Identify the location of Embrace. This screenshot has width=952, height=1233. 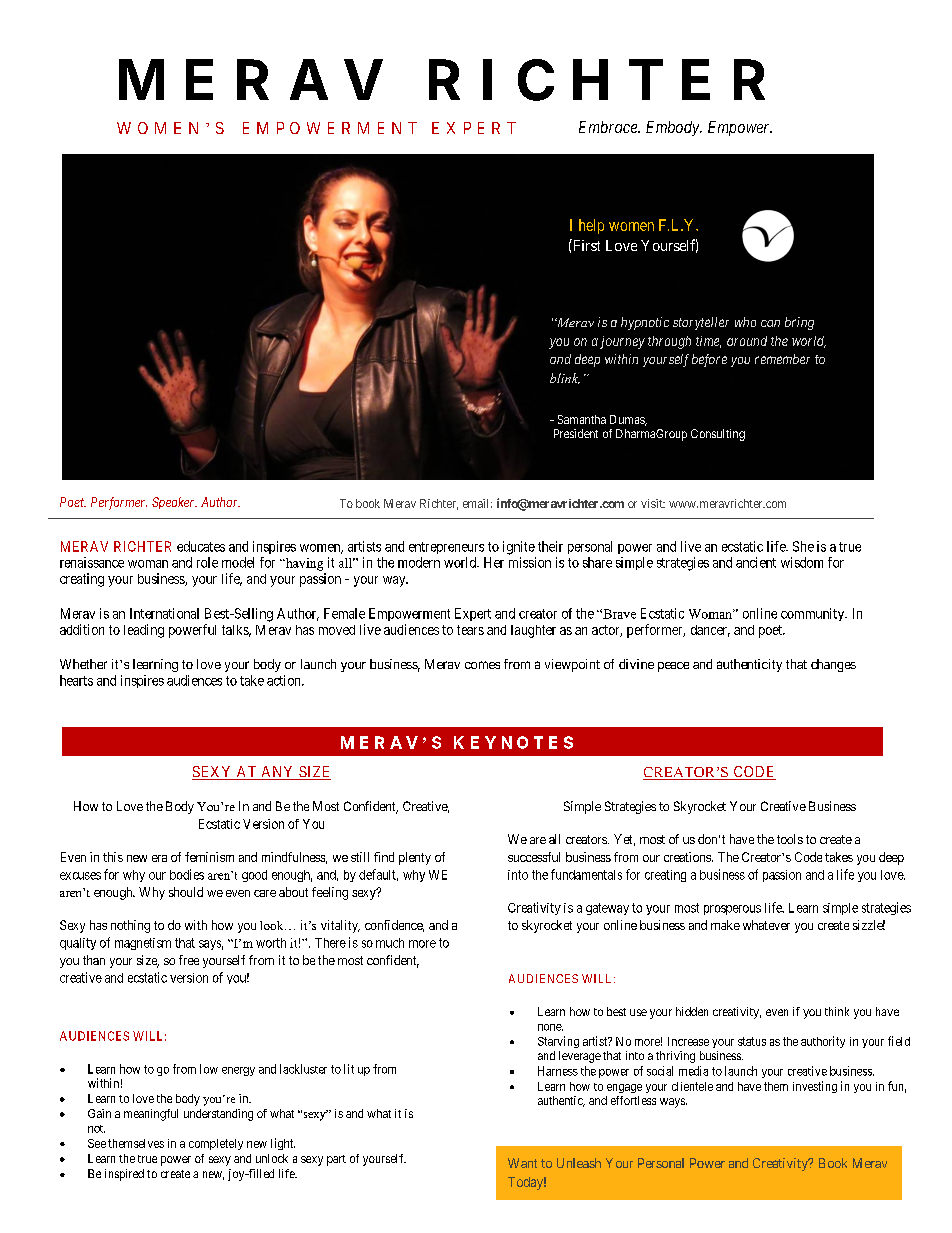
(609, 127).
